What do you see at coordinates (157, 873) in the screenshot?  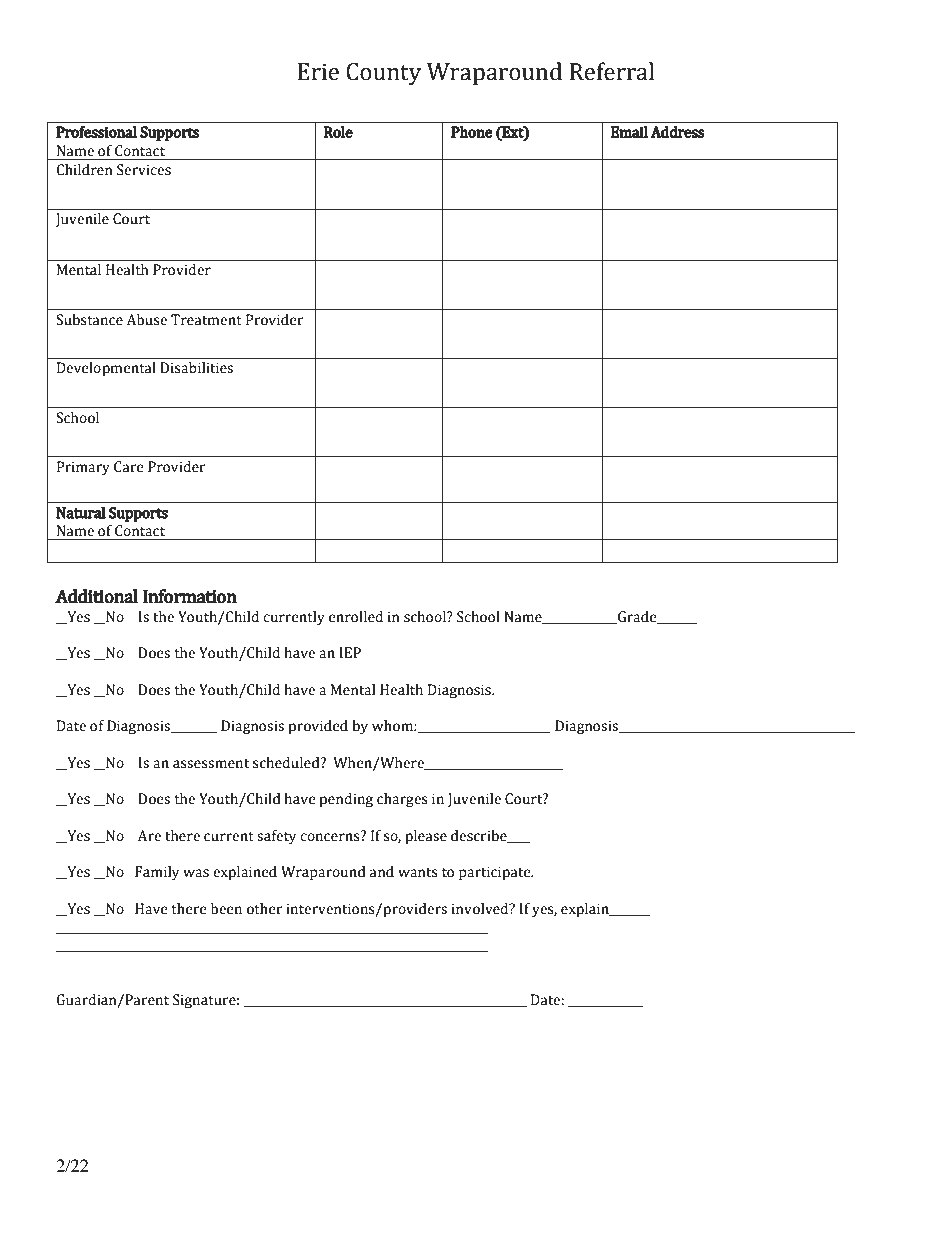 I see `Family` at bounding box center [157, 873].
